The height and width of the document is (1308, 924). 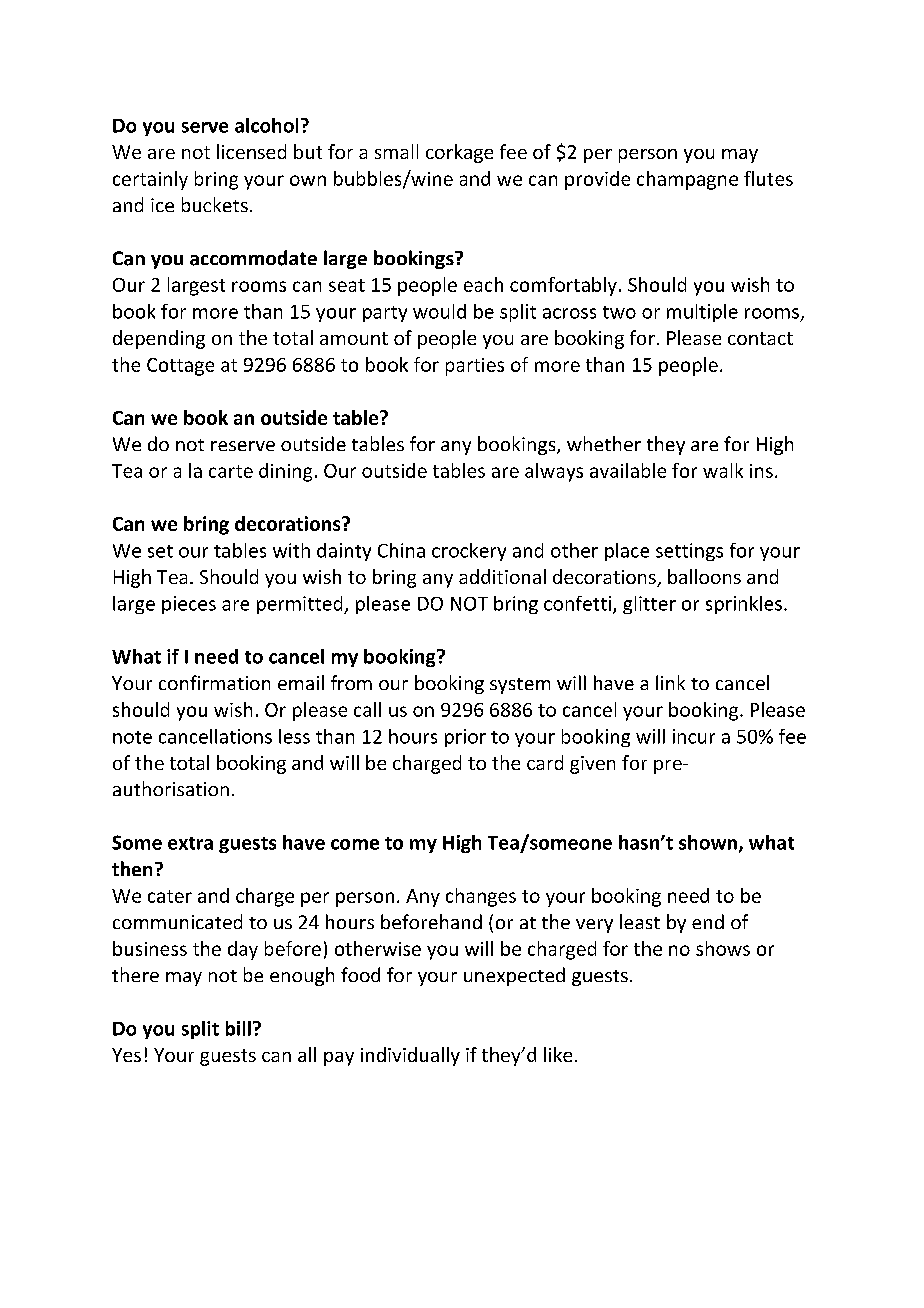 What do you see at coordinates (708, 842) in the document?
I see `shown` at bounding box center [708, 842].
